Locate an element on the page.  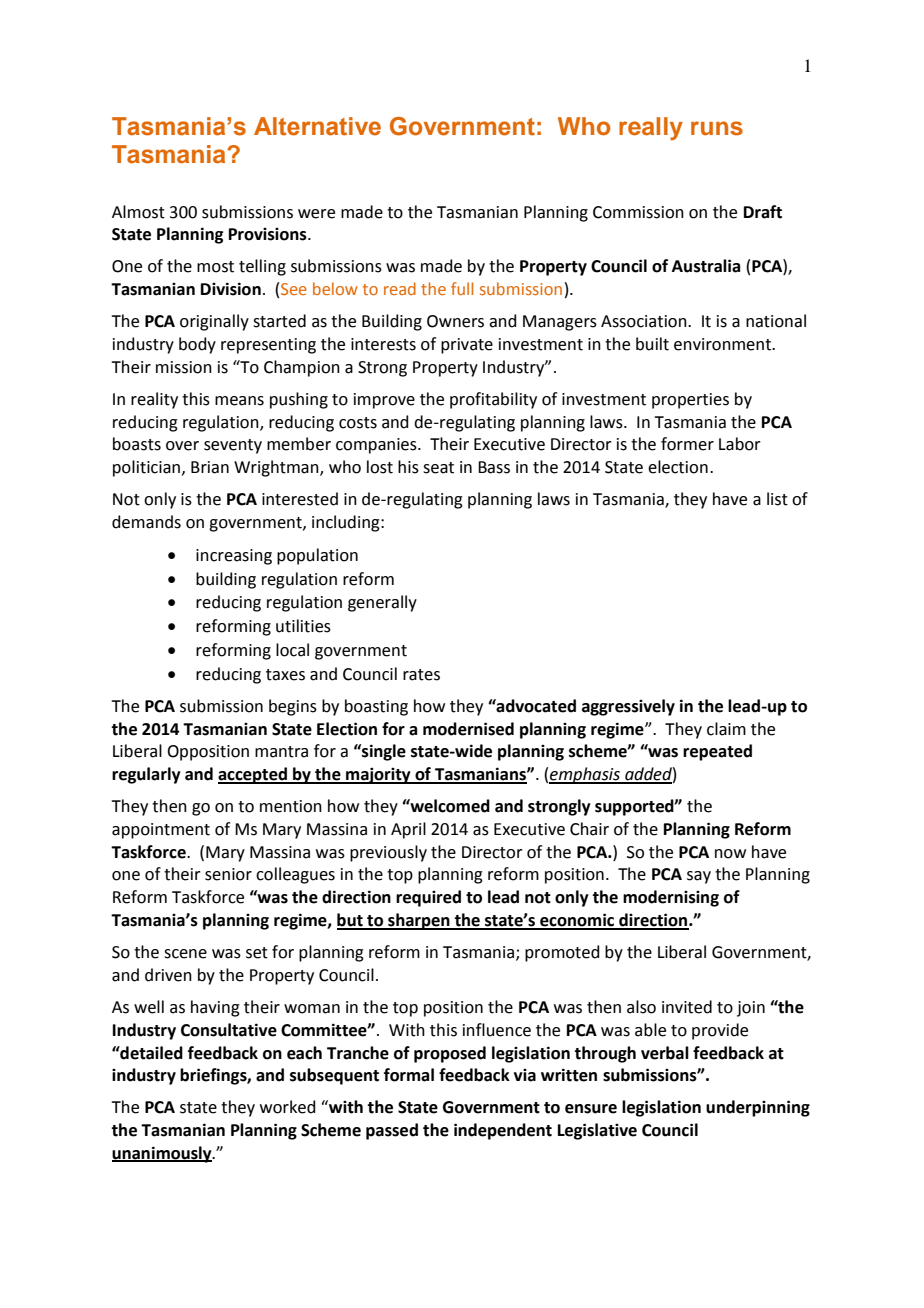
rates is located at coordinates (421, 675).
